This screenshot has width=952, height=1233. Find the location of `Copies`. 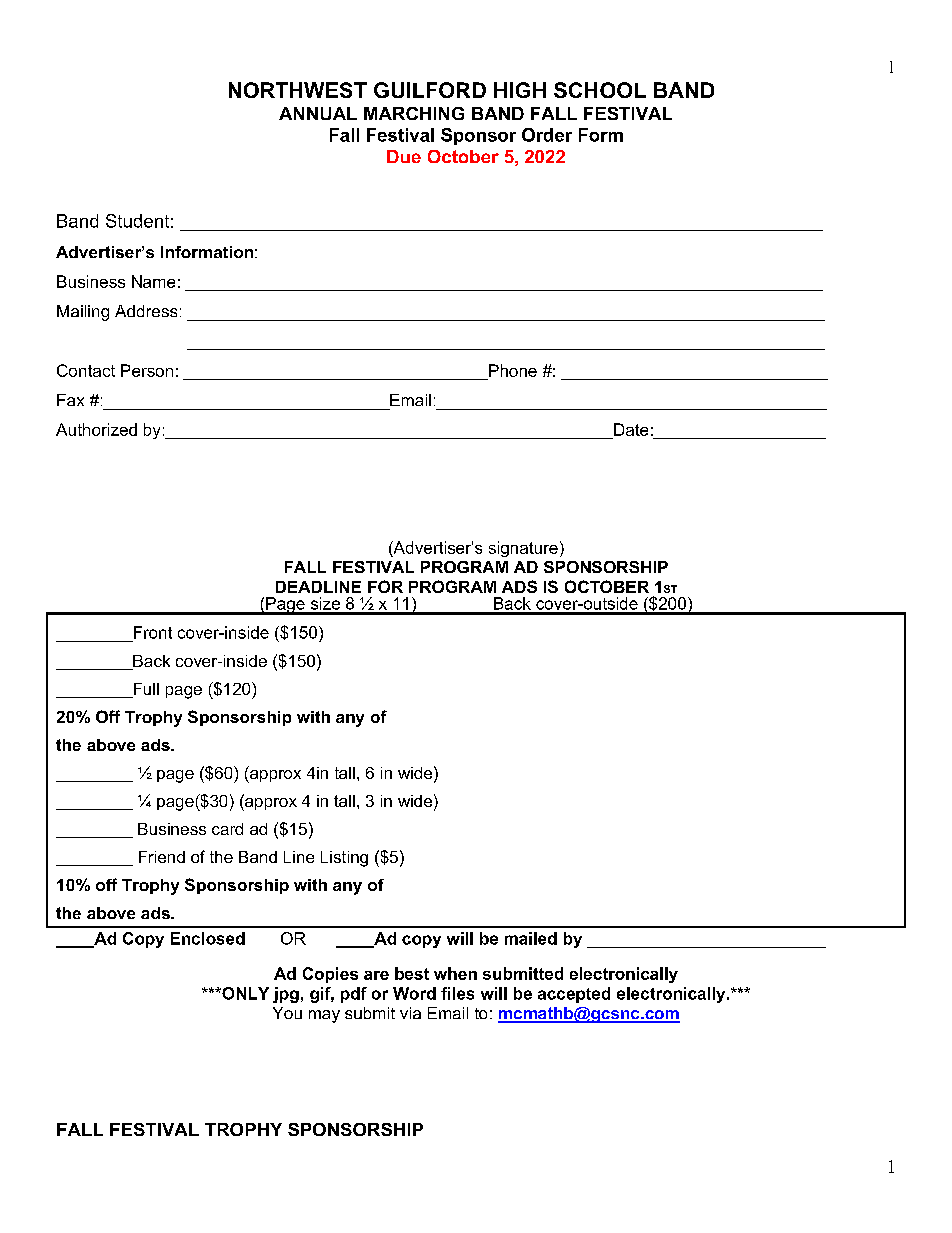

Copies is located at coordinates (330, 975).
